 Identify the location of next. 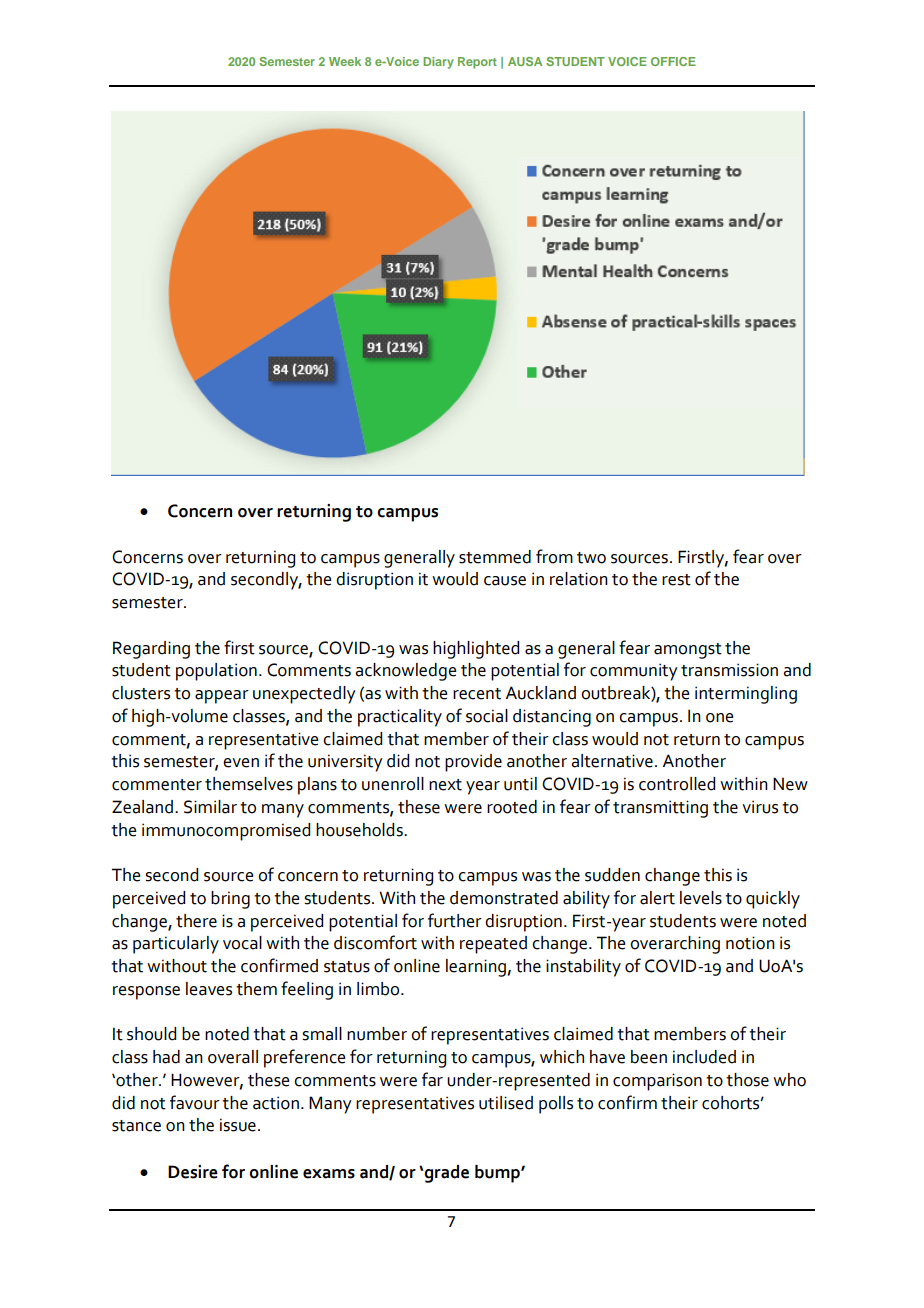
(445, 785).
